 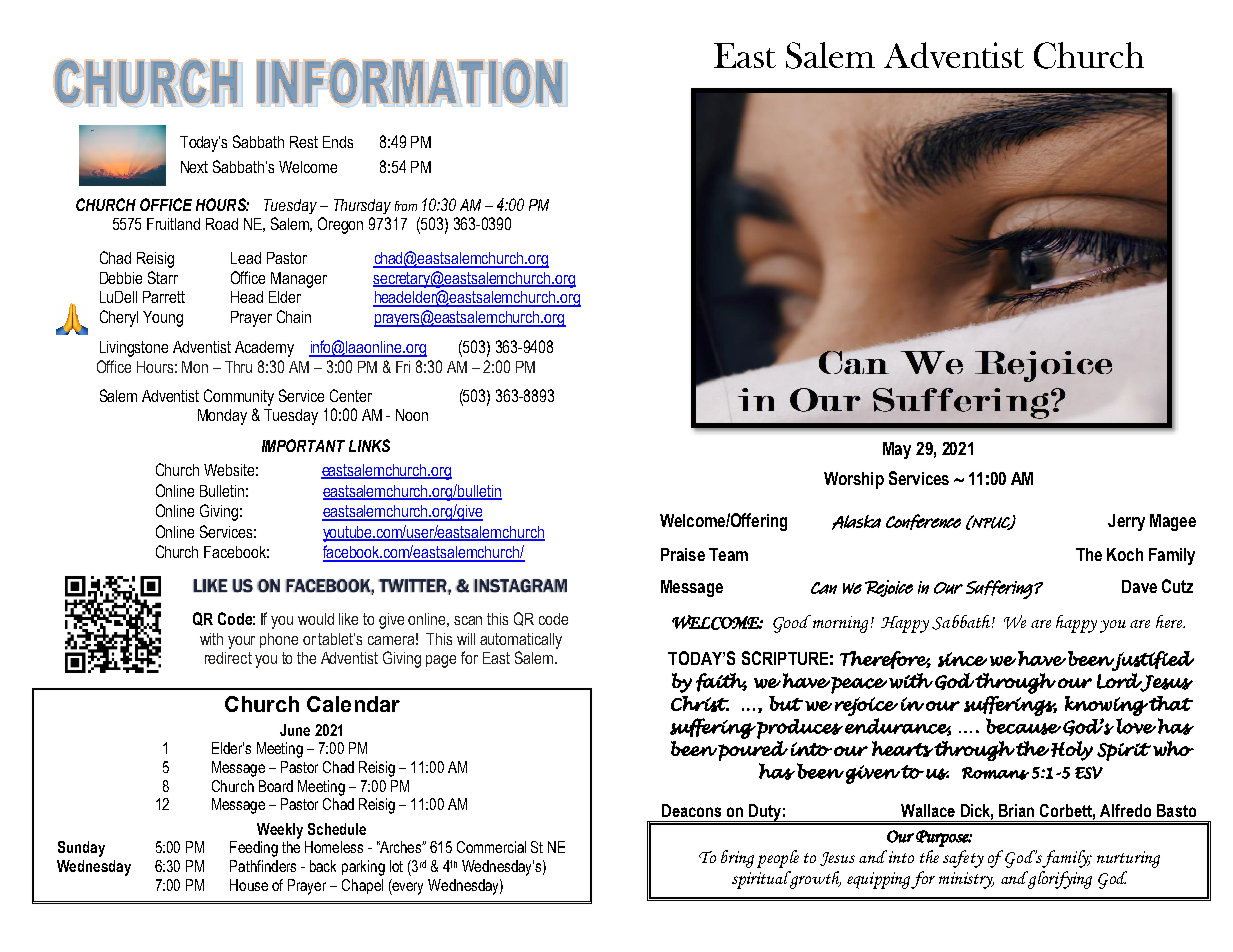 What do you see at coordinates (263, 866) in the image?
I see `Pathfinders` at bounding box center [263, 866].
